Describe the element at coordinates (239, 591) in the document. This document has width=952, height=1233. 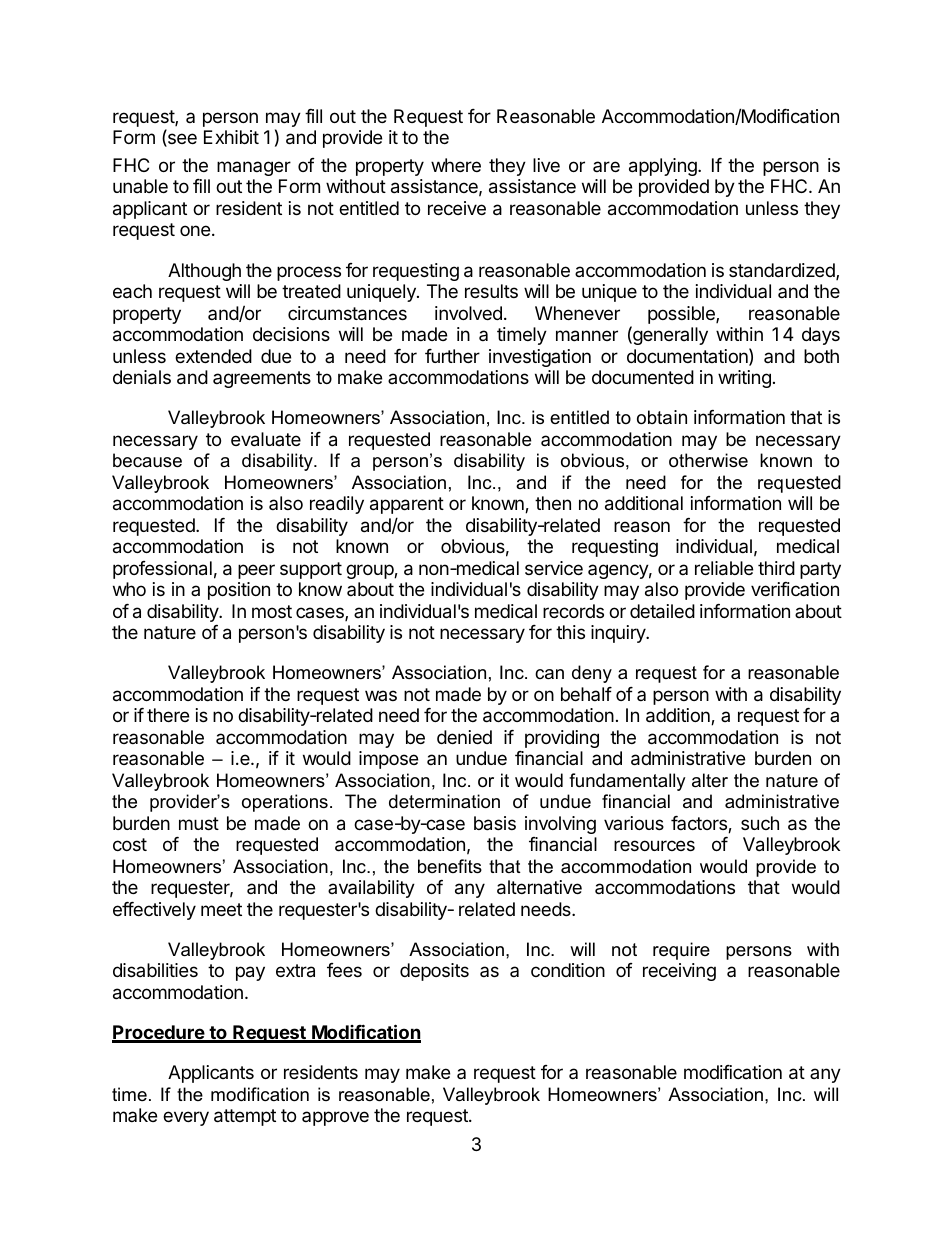
I see `position` at that location.
